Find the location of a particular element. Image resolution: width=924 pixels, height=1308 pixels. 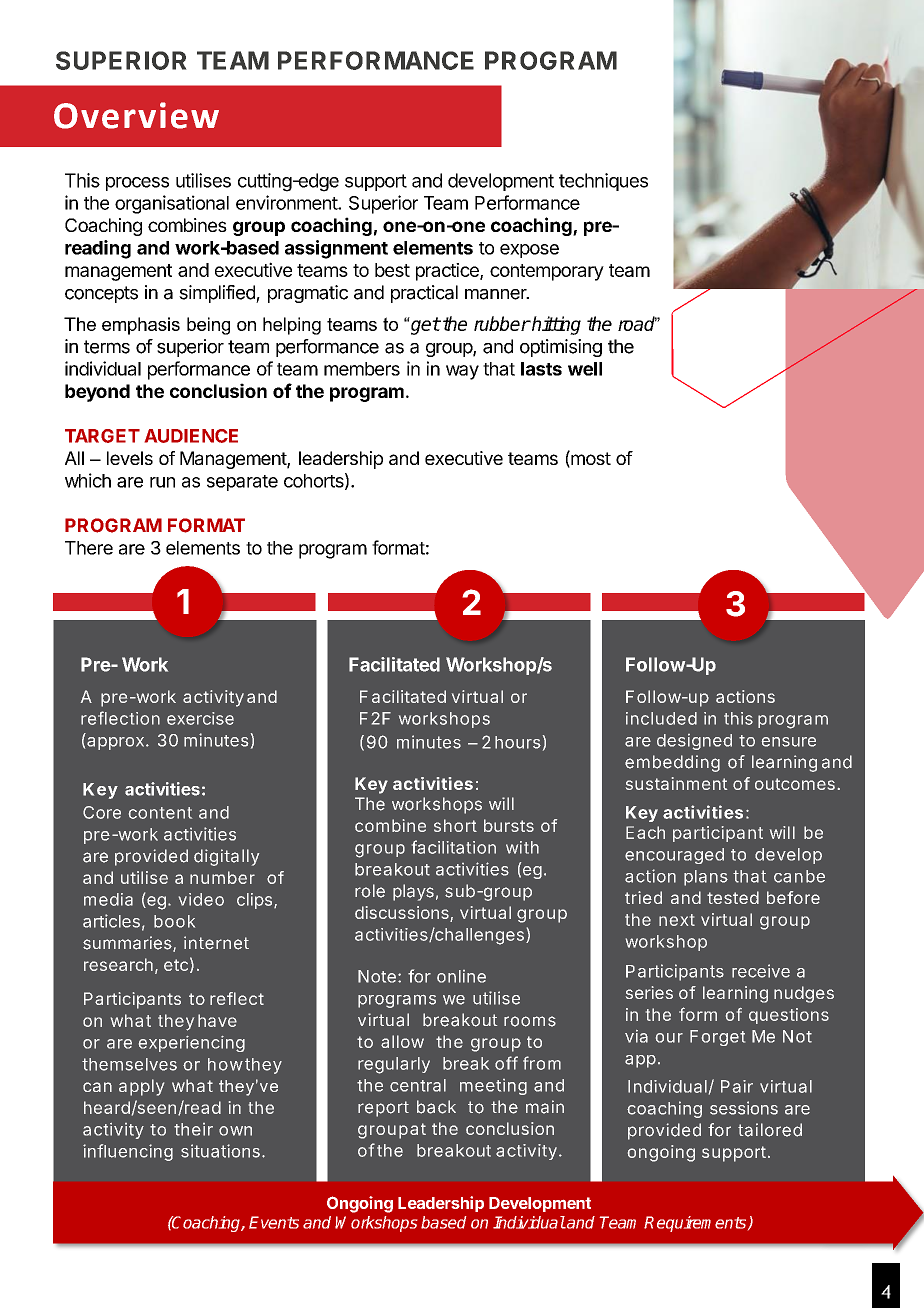

influencing is located at coordinates (128, 1152).
